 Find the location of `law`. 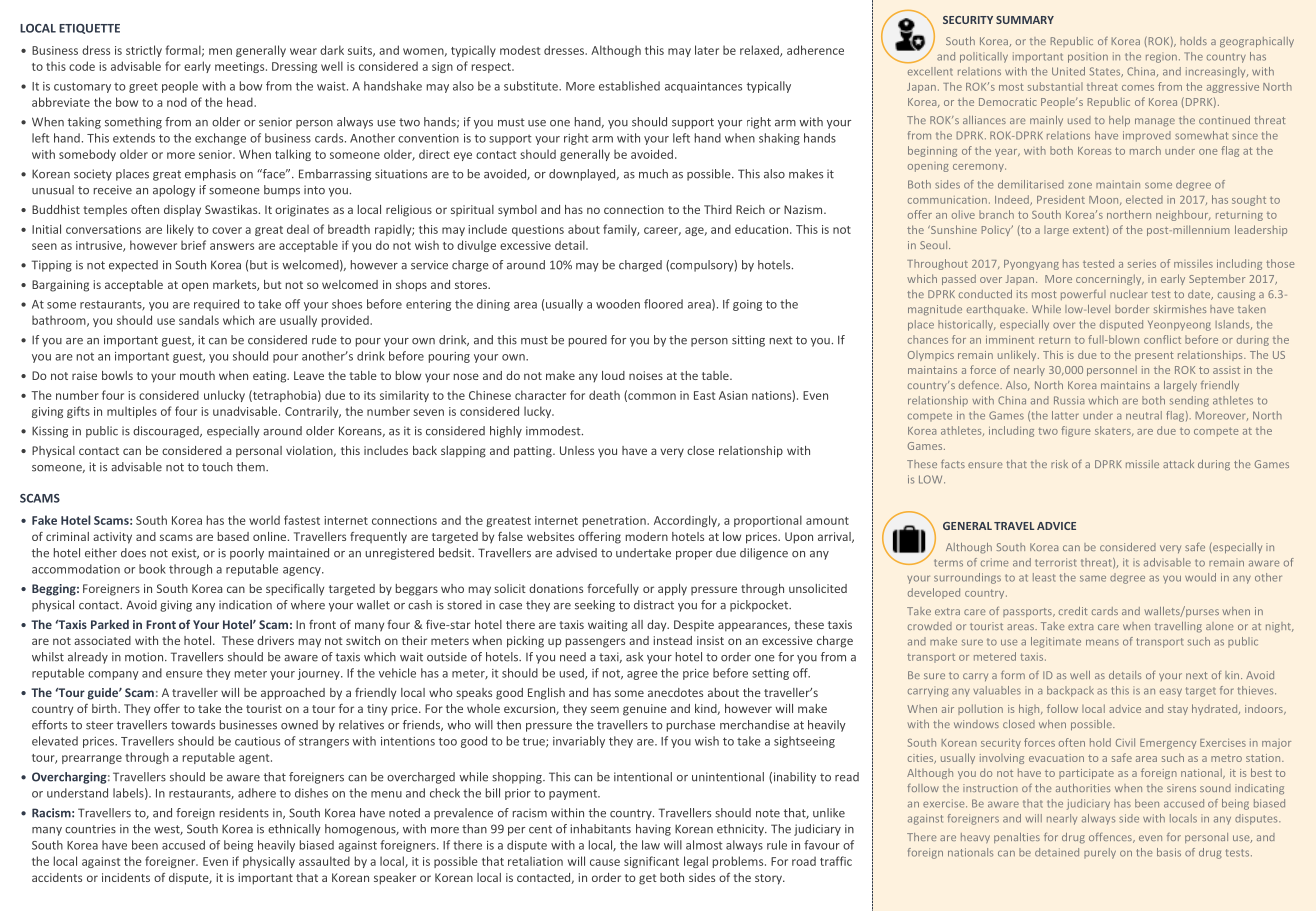

law is located at coordinates (651, 845).
